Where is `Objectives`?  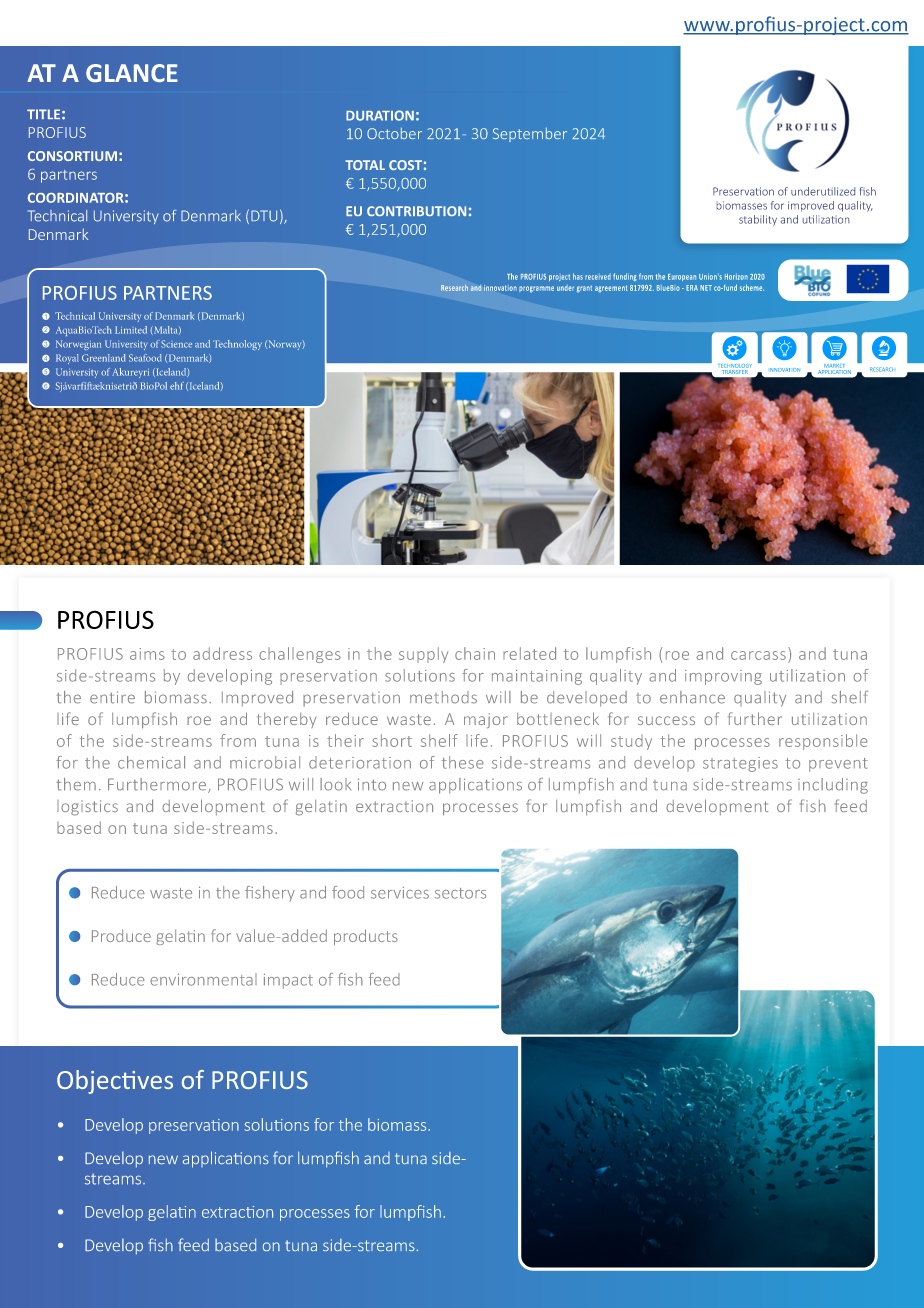
Objectives is located at coordinates (115, 1082).
